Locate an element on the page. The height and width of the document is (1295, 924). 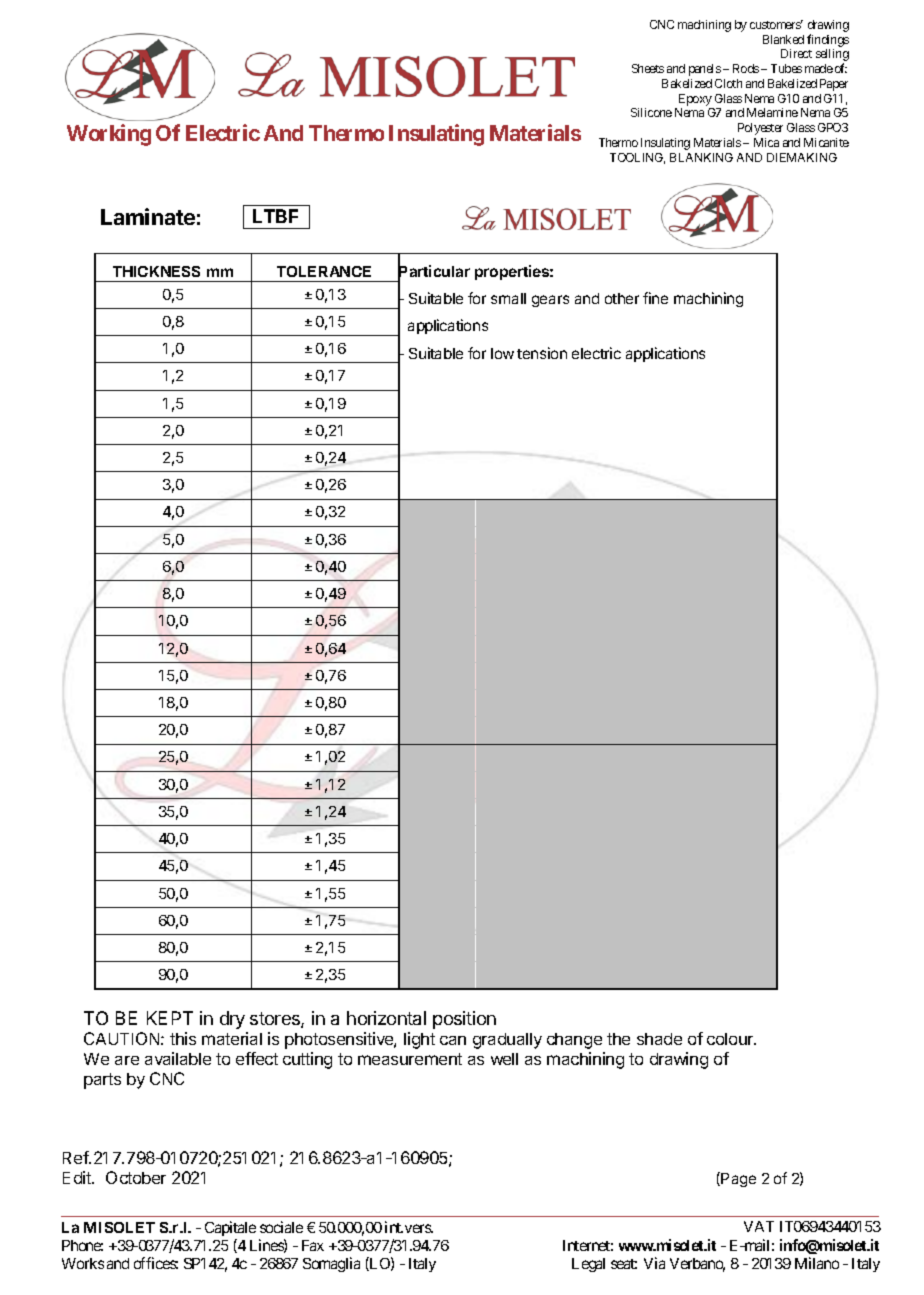
colour is located at coordinates (731, 1039).
